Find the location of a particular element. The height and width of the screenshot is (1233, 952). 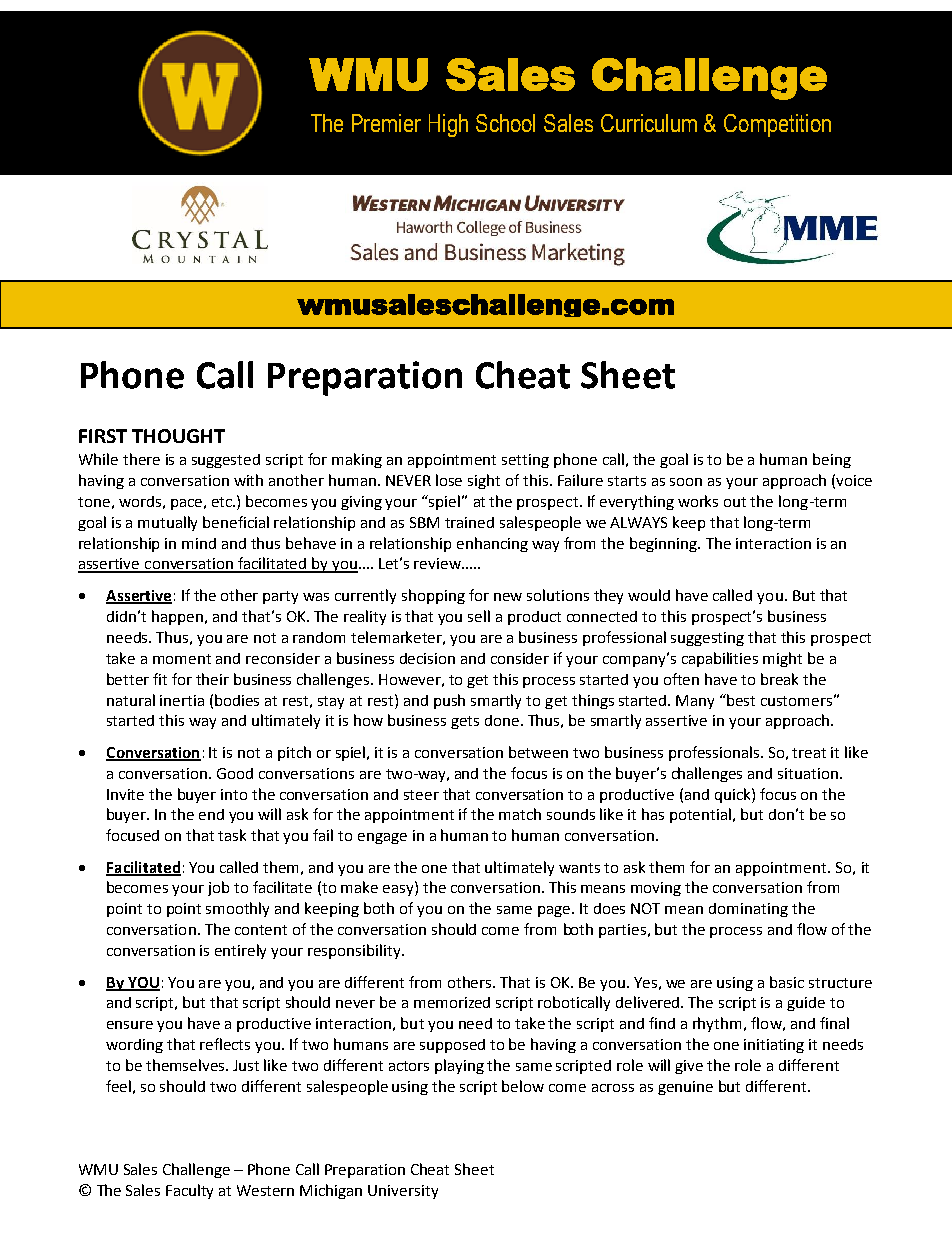

dominating is located at coordinates (748, 910).
